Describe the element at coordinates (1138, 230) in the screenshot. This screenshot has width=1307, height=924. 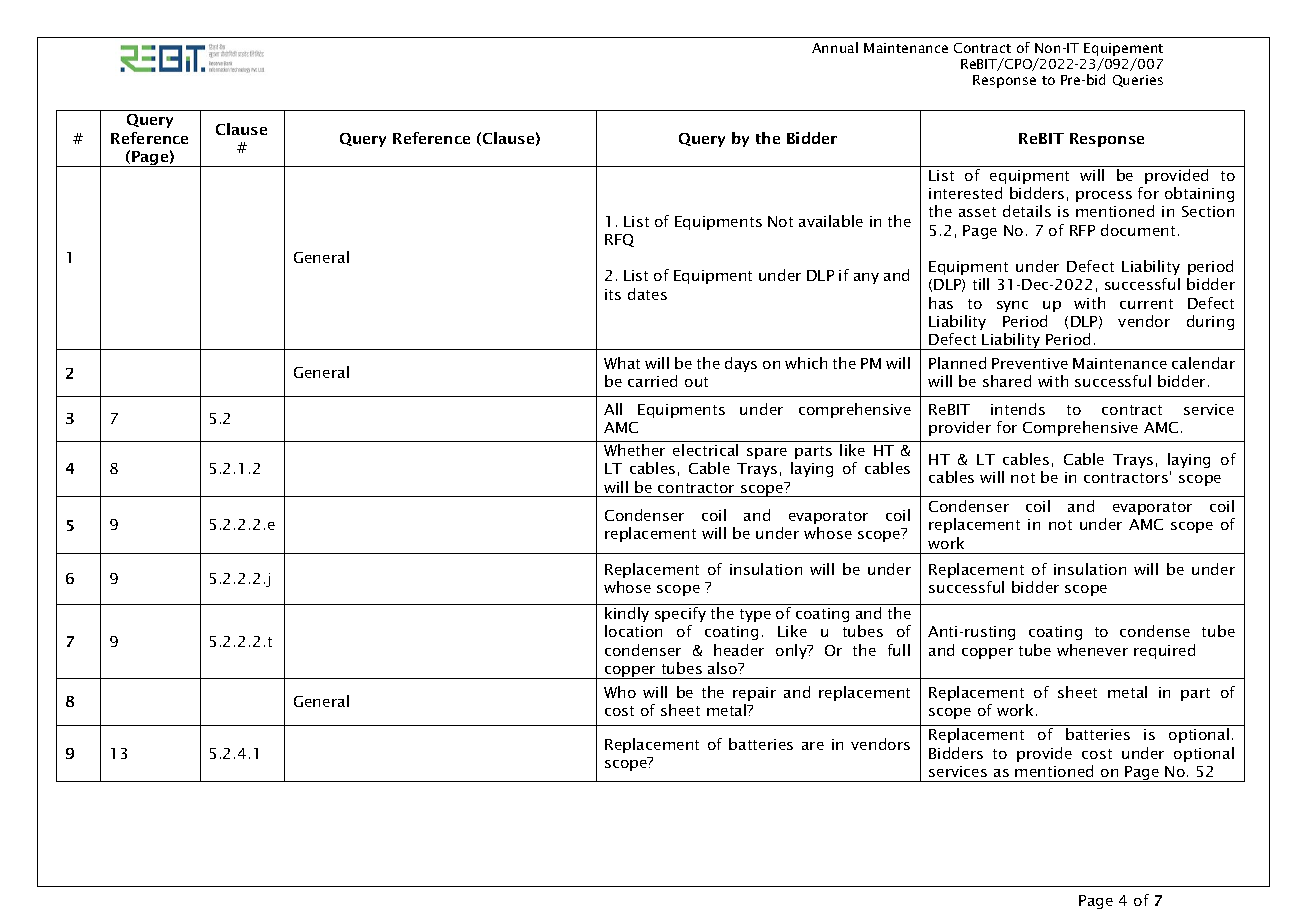
I see `document` at that location.
